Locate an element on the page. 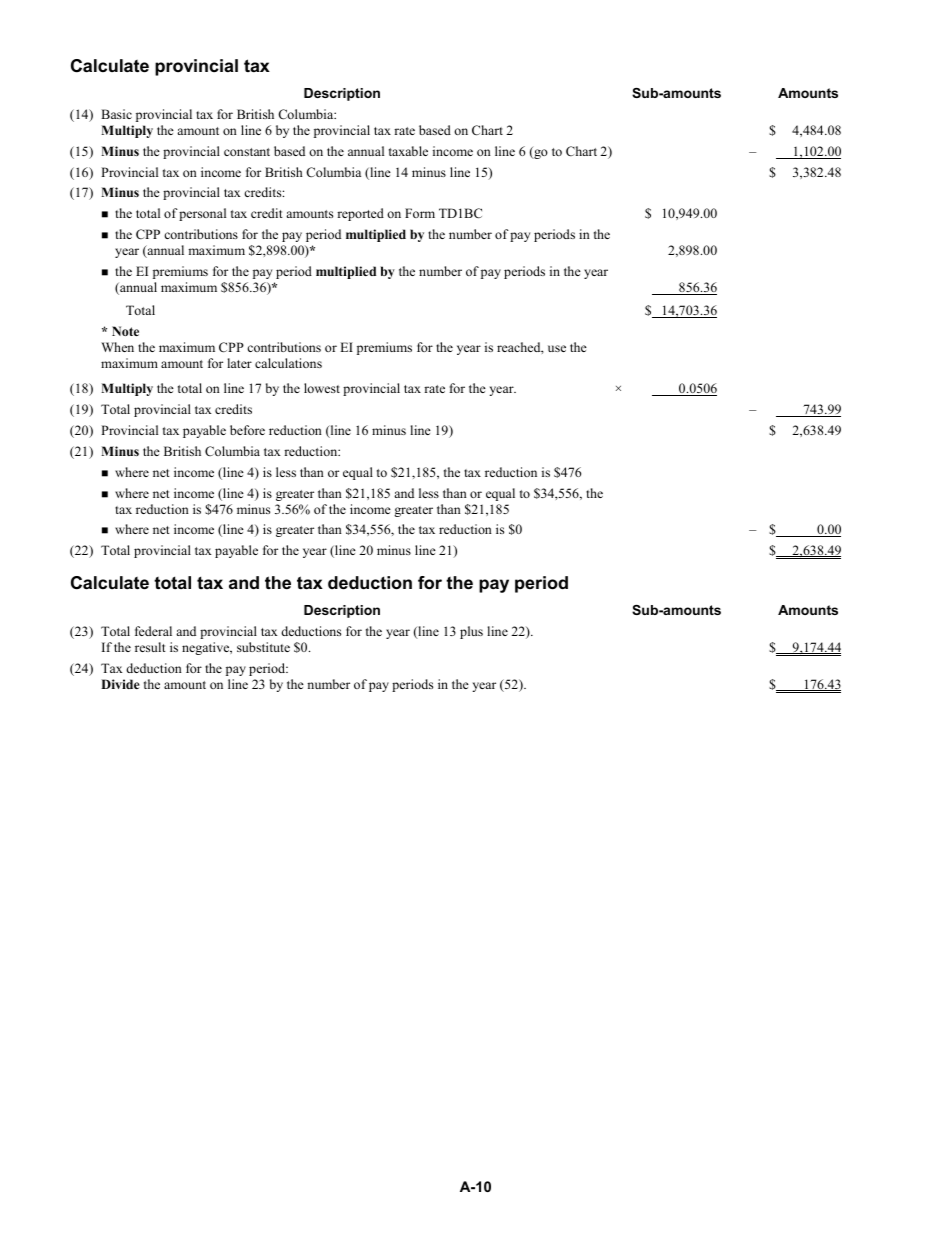 The height and width of the document is (1233, 952). Note is located at coordinates (125, 331).
